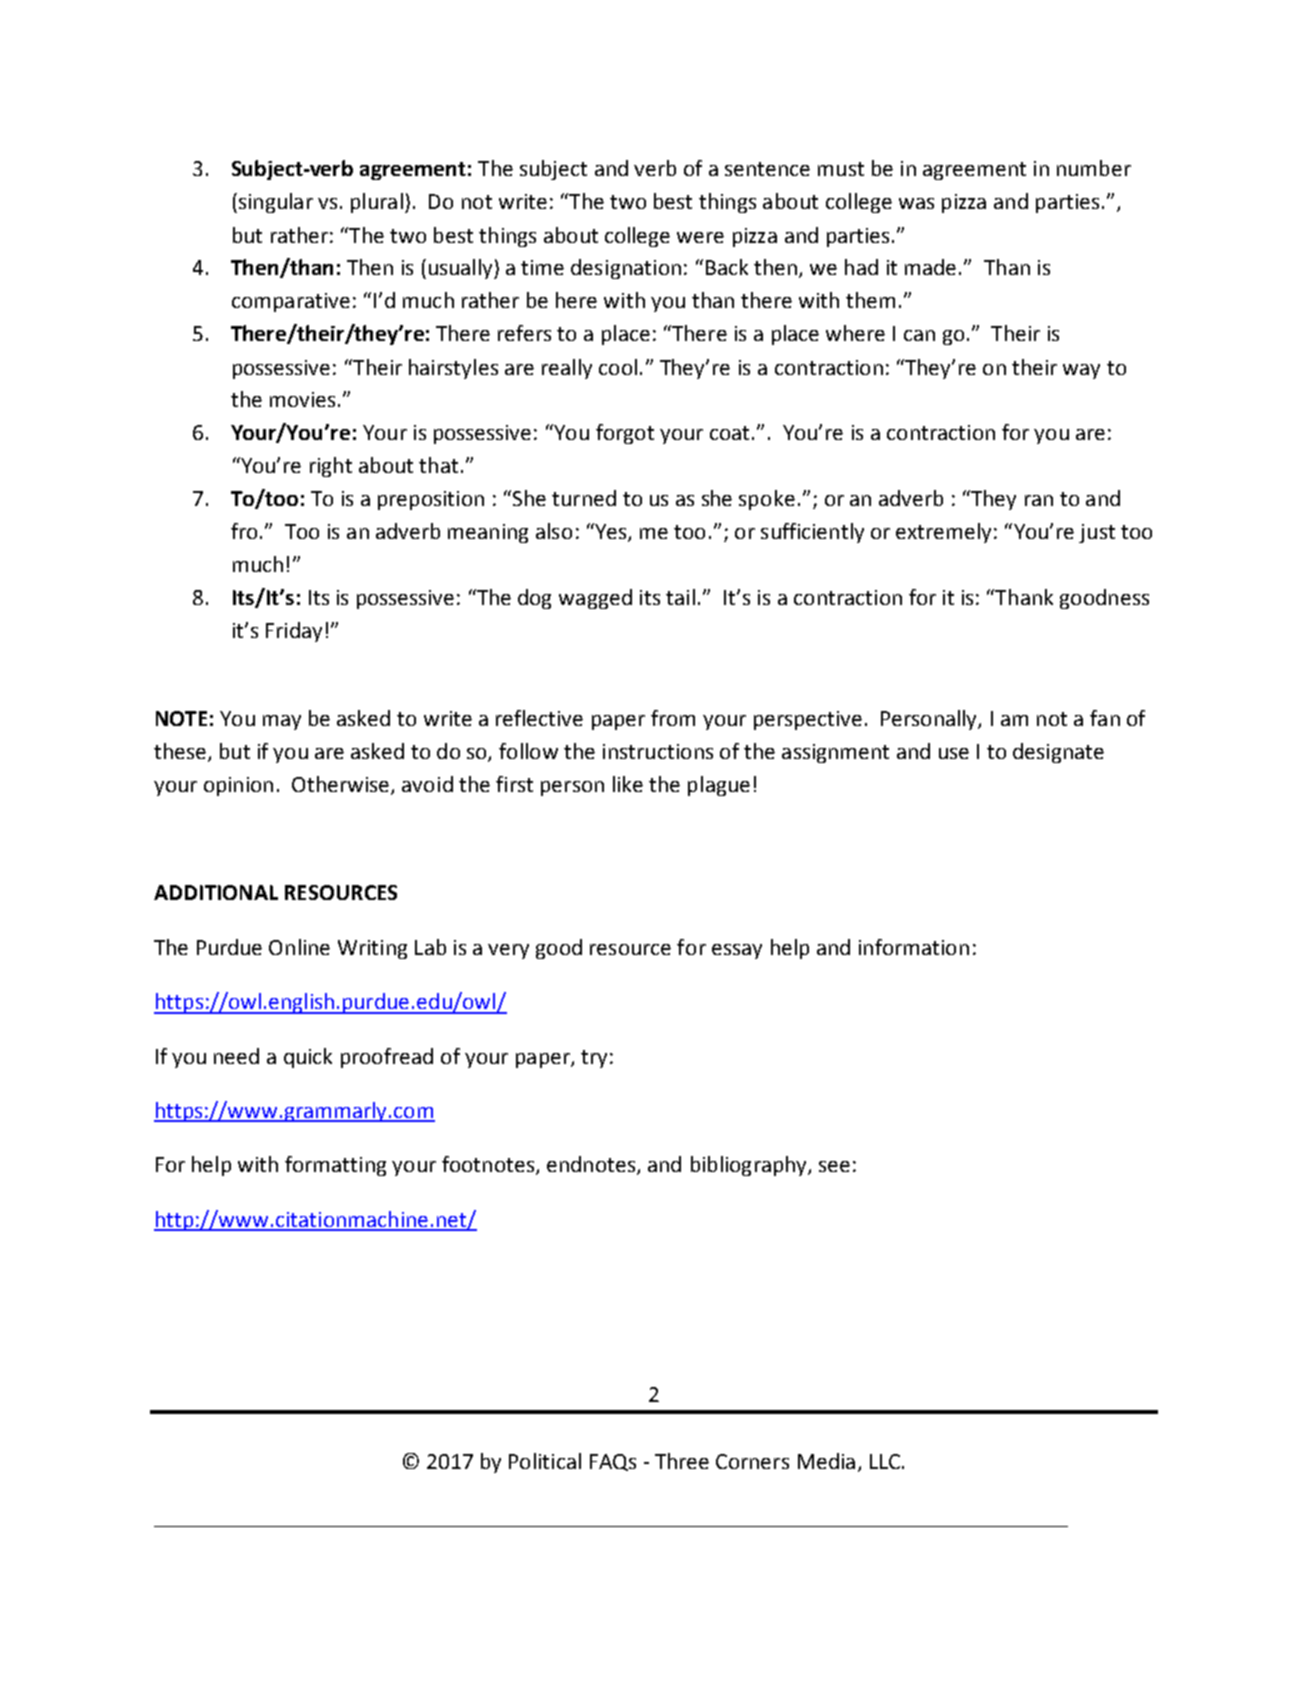 The height and width of the page is (1692, 1308). I want to click on singular, so click(274, 203).
